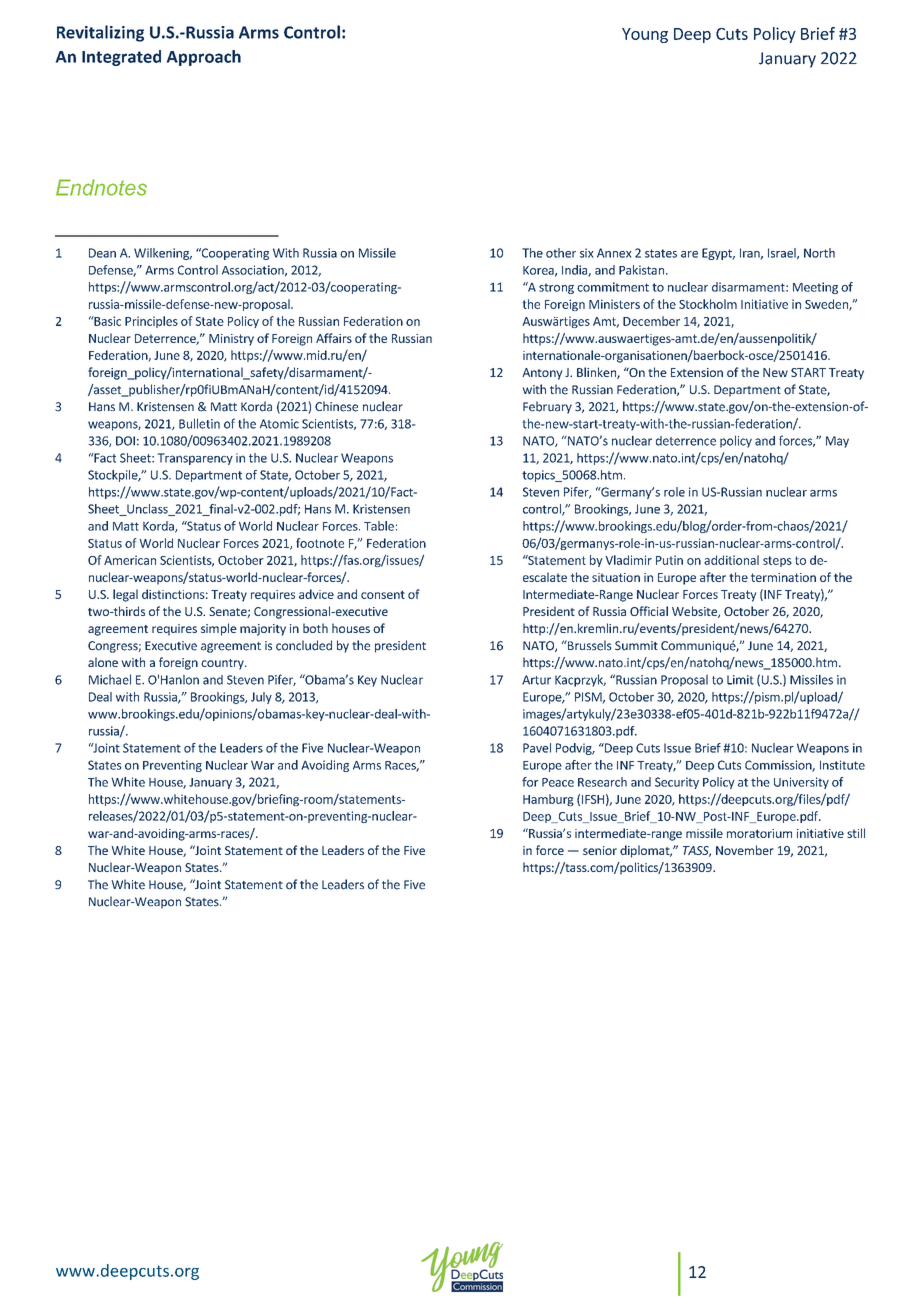 The width and height of the screenshot is (924, 1308). What do you see at coordinates (819, 253) in the screenshot?
I see `North` at bounding box center [819, 253].
